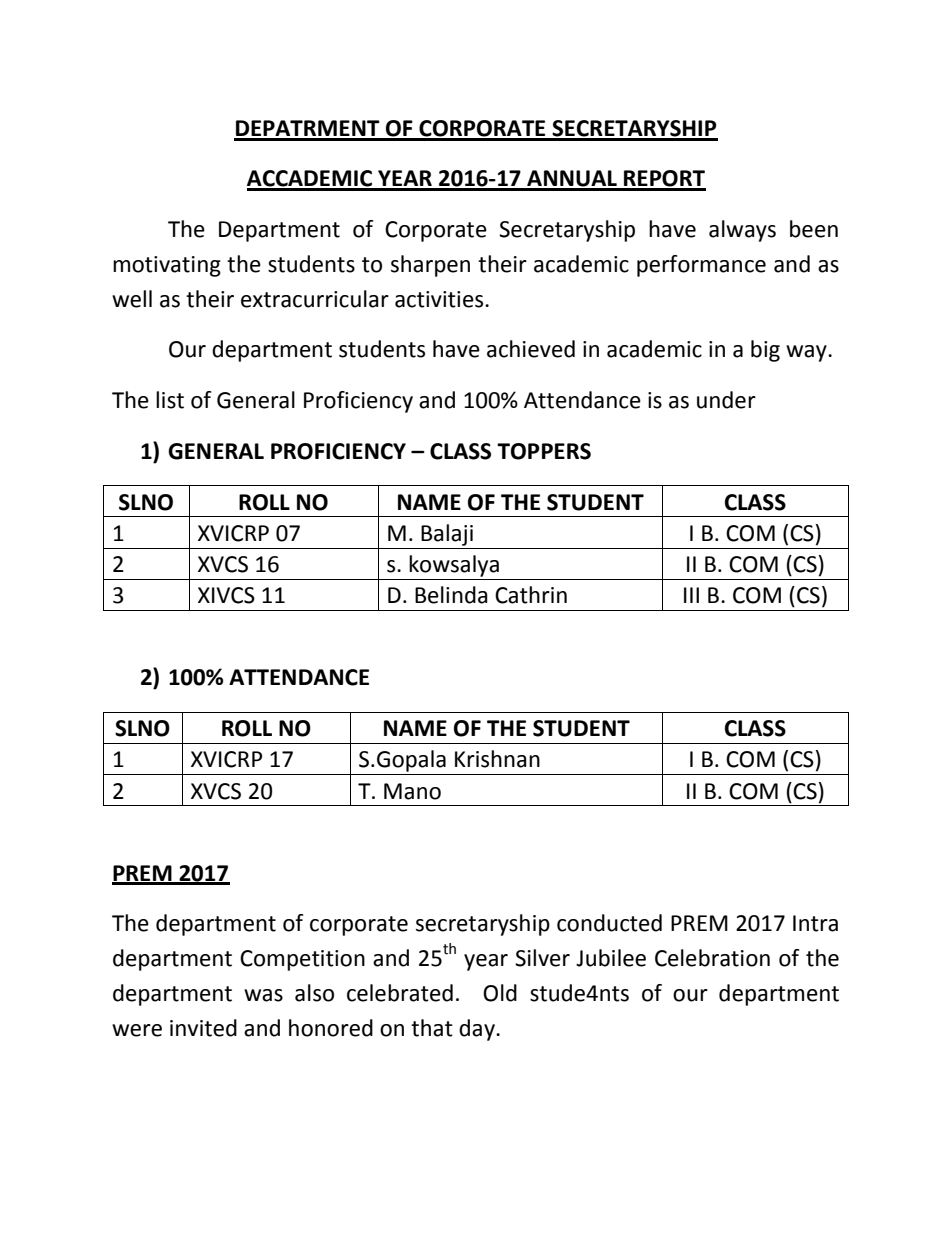  What do you see at coordinates (430, 266) in the page?
I see `sharpen` at bounding box center [430, 266].
